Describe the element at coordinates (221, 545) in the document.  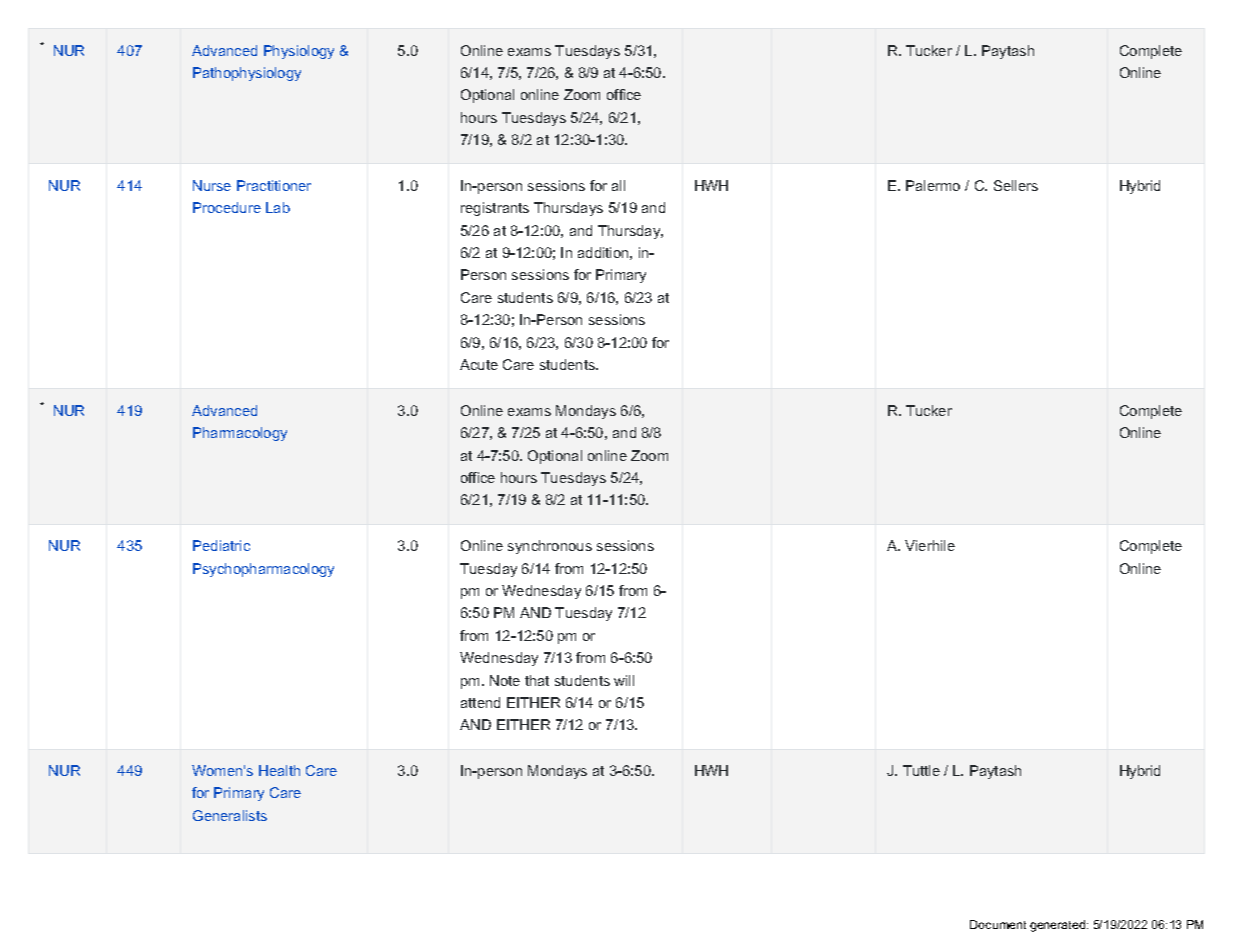
I see `Pediatric` at that location.
